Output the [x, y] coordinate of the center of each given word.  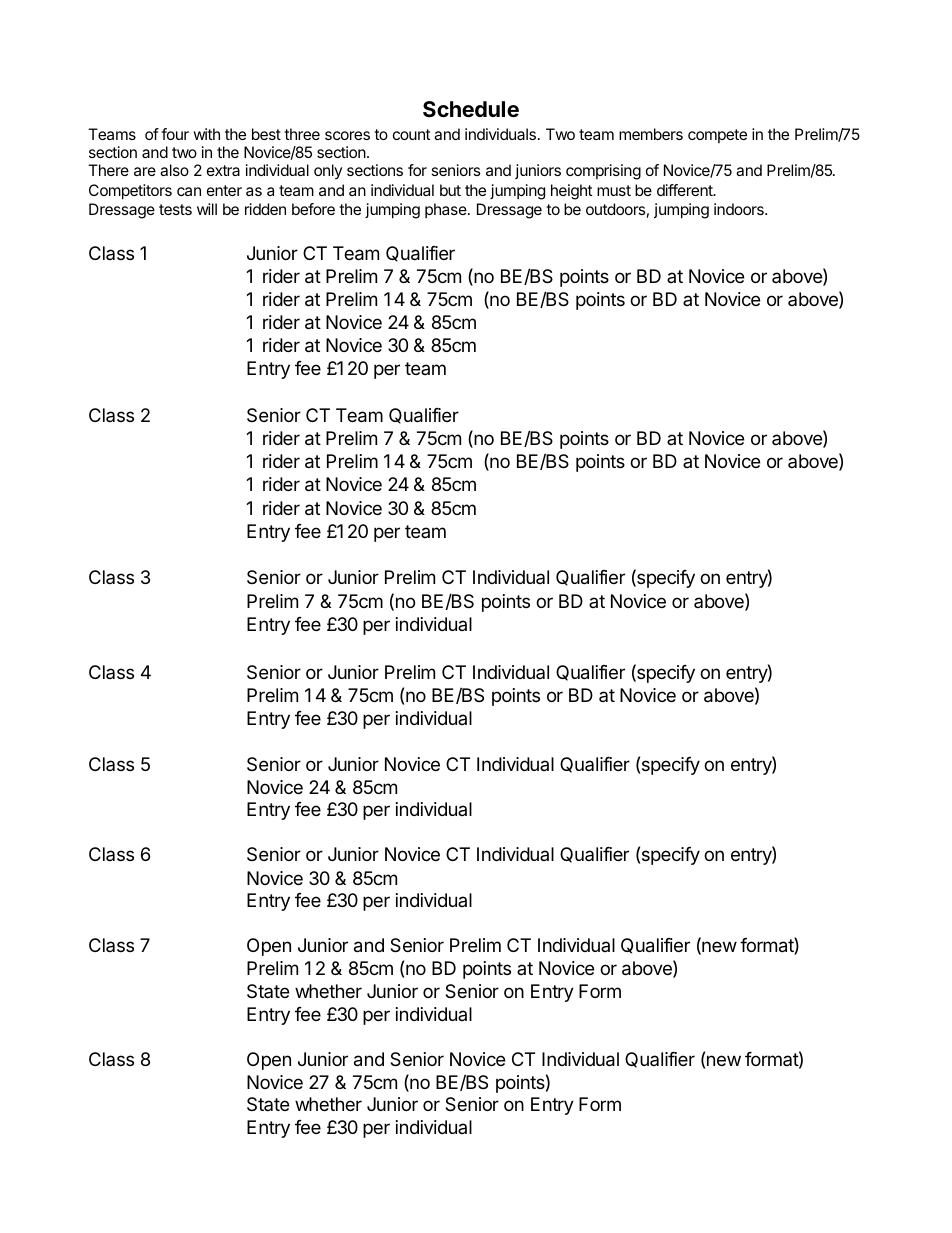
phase [447, 210]
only [328, 171]
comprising [603, 172]
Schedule [471, 109]
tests [175, 209]
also [174, 170]
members [651, 134]
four [175, 134]
